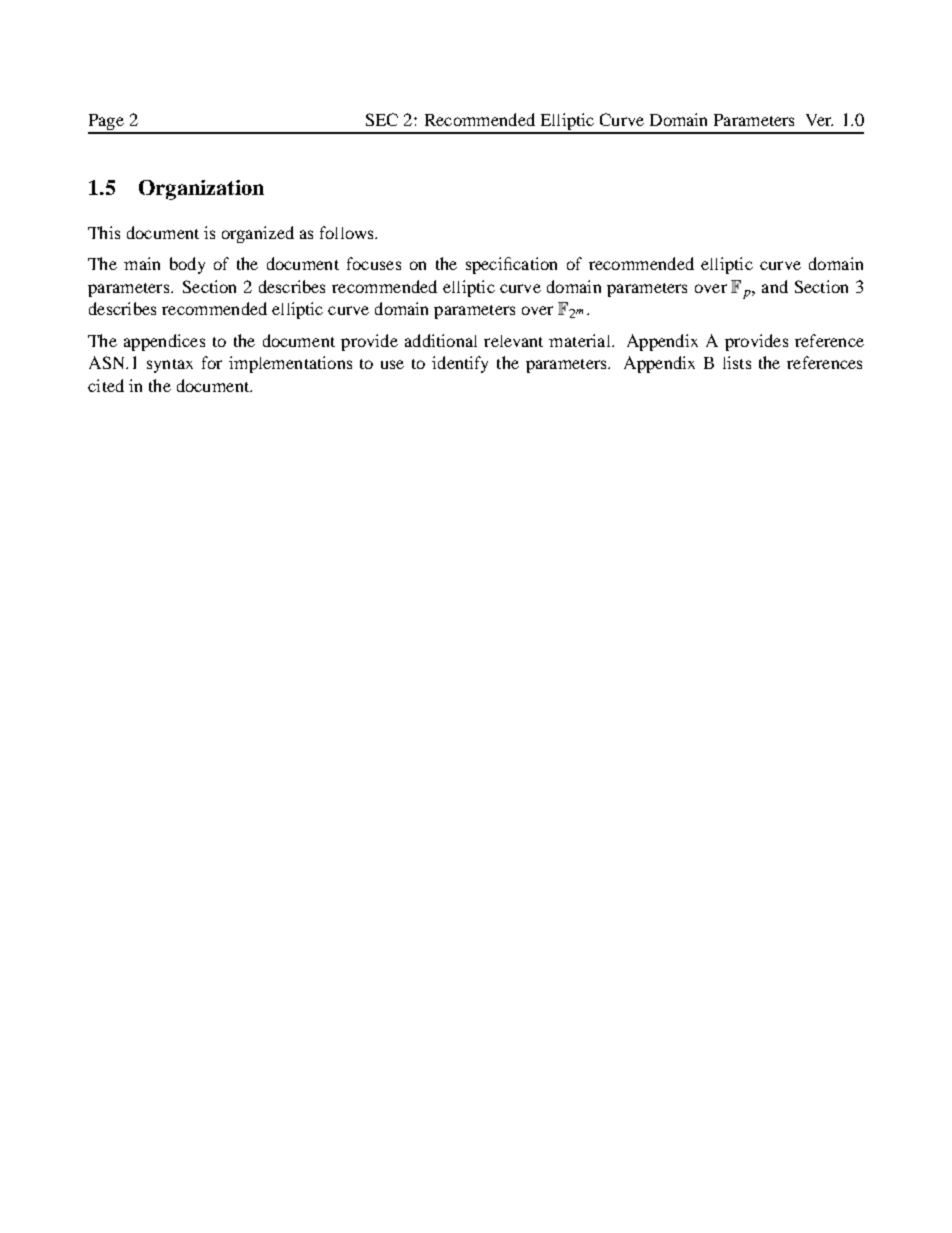  Describe the element at coordinates (187, 265) in the screenshot. I see `body` at that location.
